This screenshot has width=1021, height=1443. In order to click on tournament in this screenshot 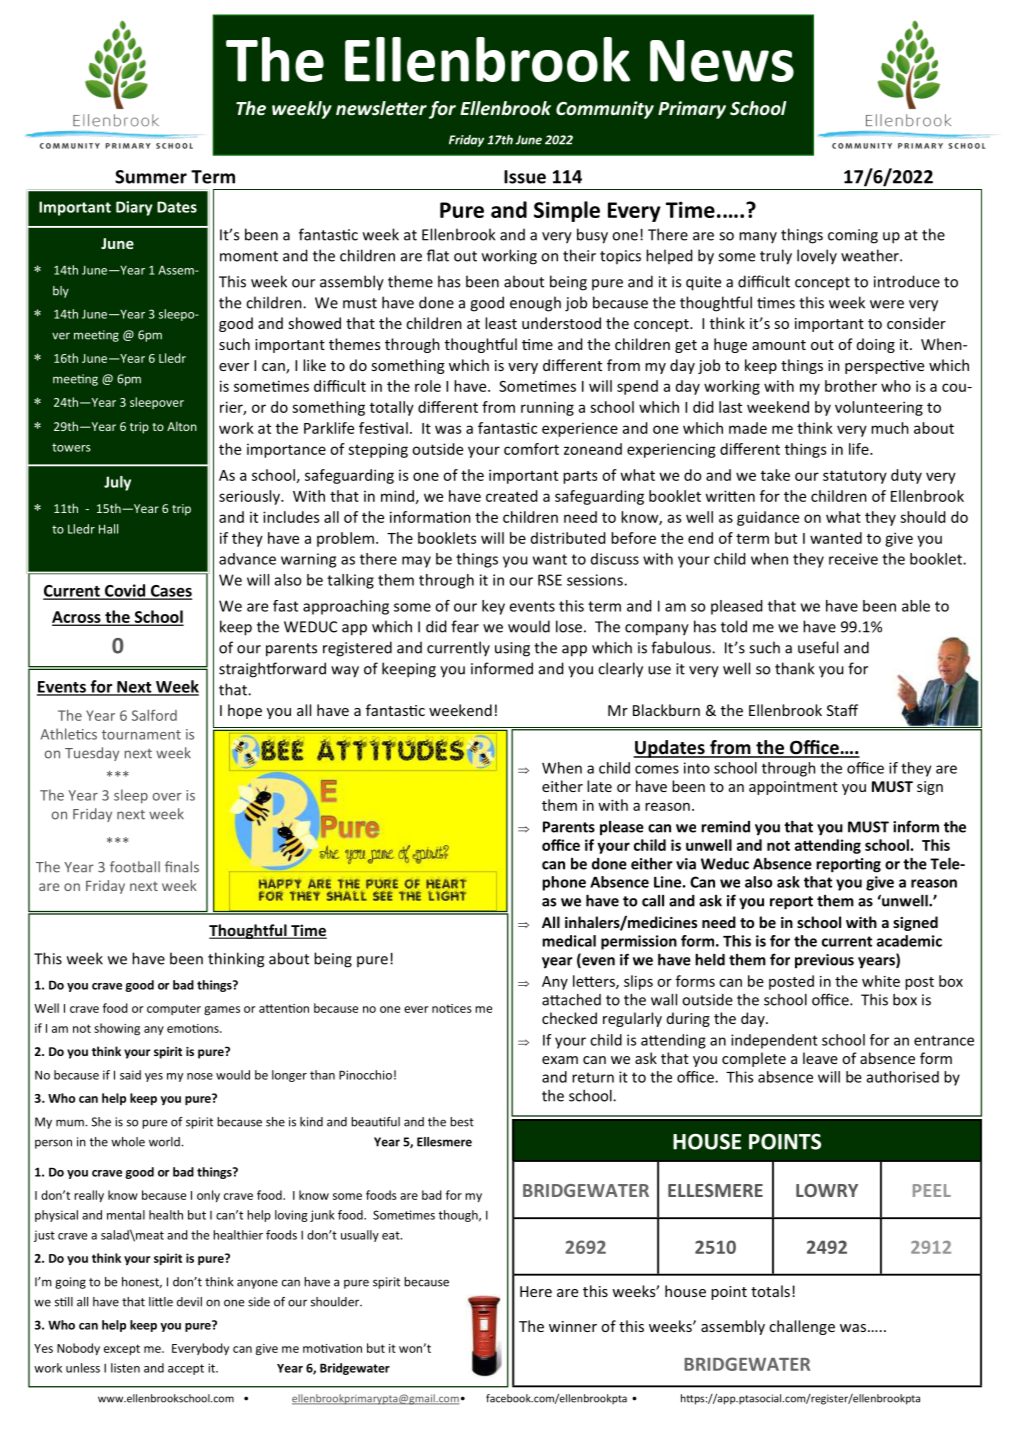, I will do `click(141, 735)`.
